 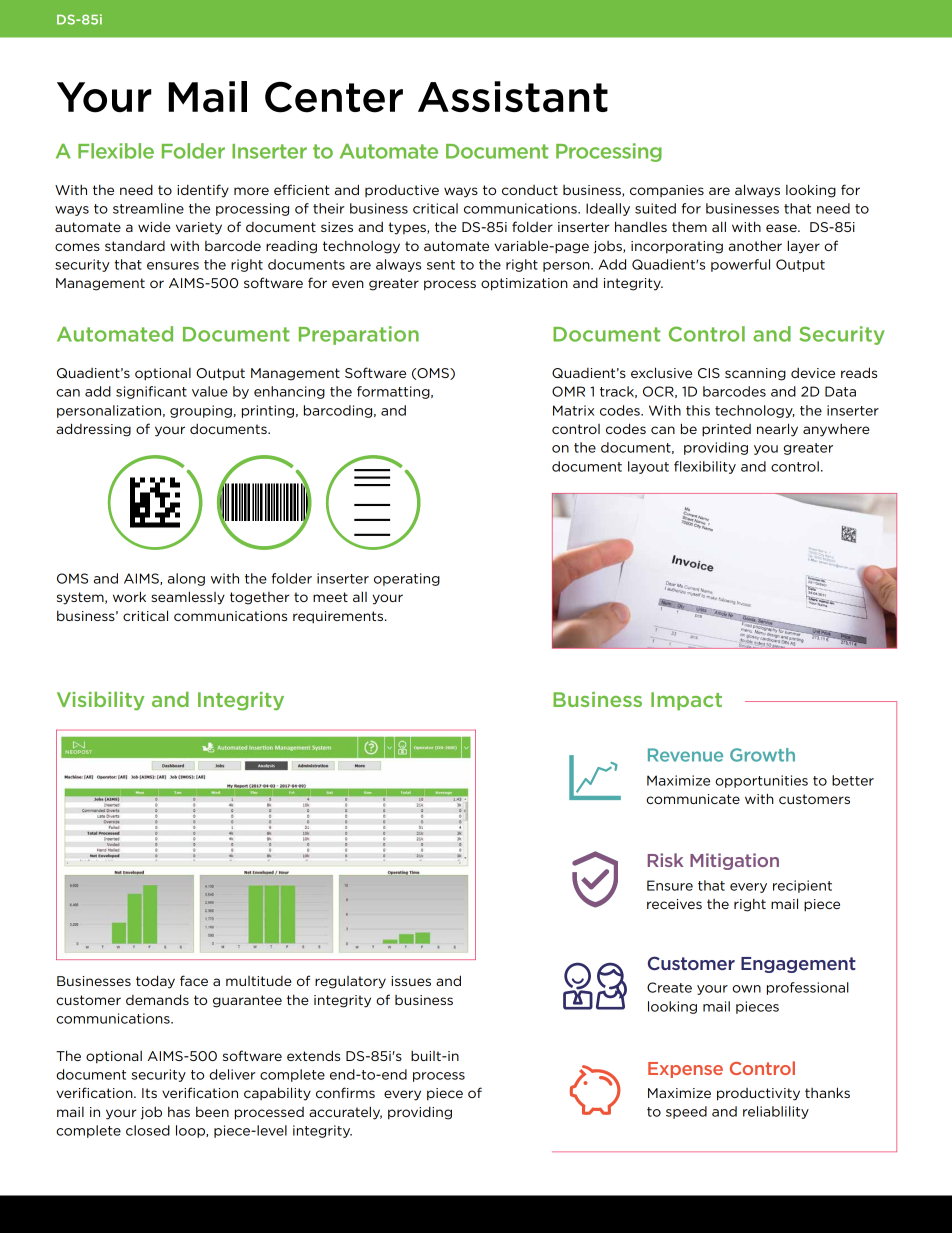 What do you see at coordinates (686, 701) in the screenshot?
I see `Impact` at bounding box center [686, 701].
